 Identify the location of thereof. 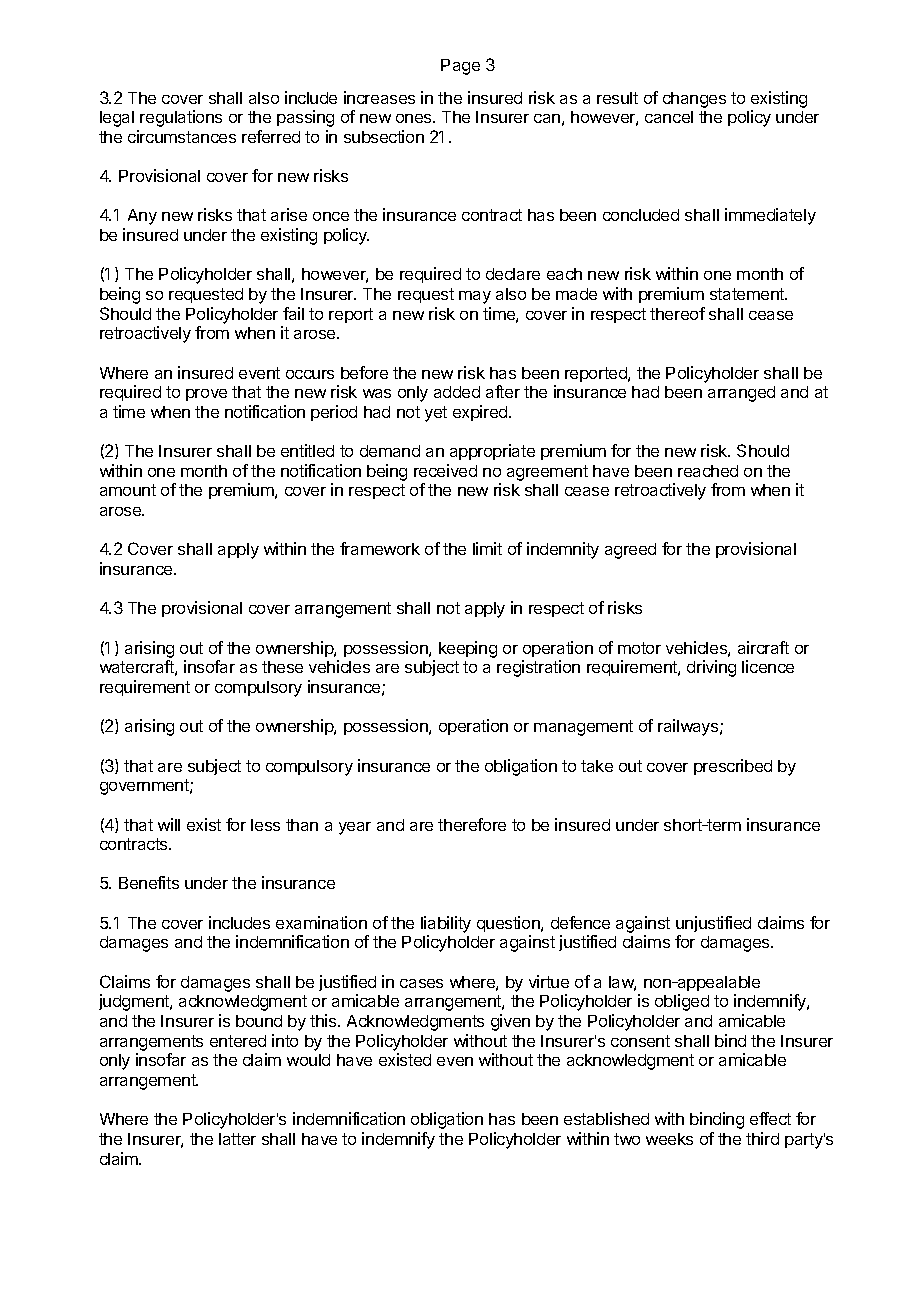
(677, 313).
